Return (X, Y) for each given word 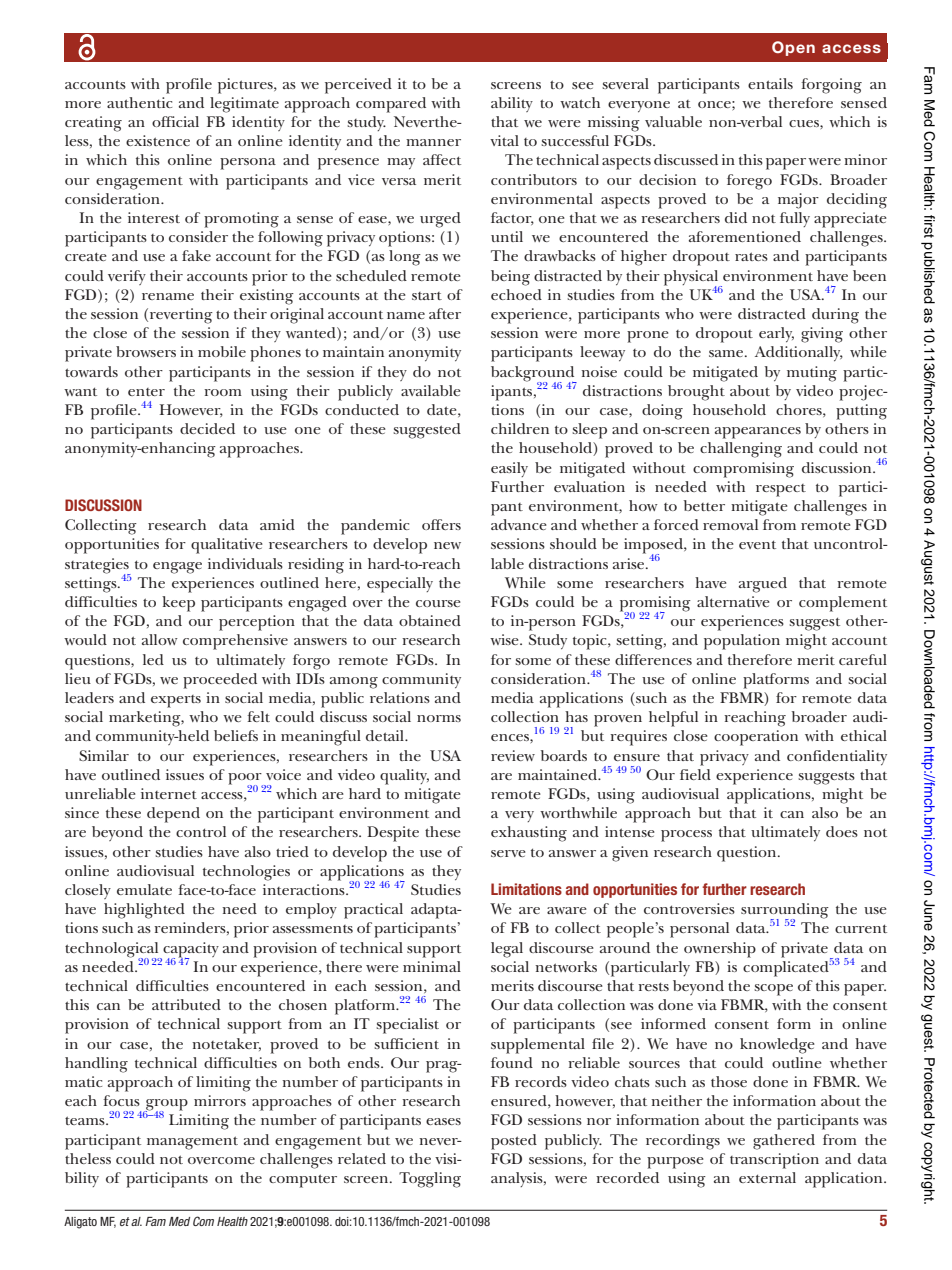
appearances (758, 433)
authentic (139, 102)
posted (514, 1142)
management (192, 1143)
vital (504, 140)
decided (207, 428)
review (513, 755)
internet (169, 793)
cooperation (756, 738)
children (520, 428)
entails (770, 83)
